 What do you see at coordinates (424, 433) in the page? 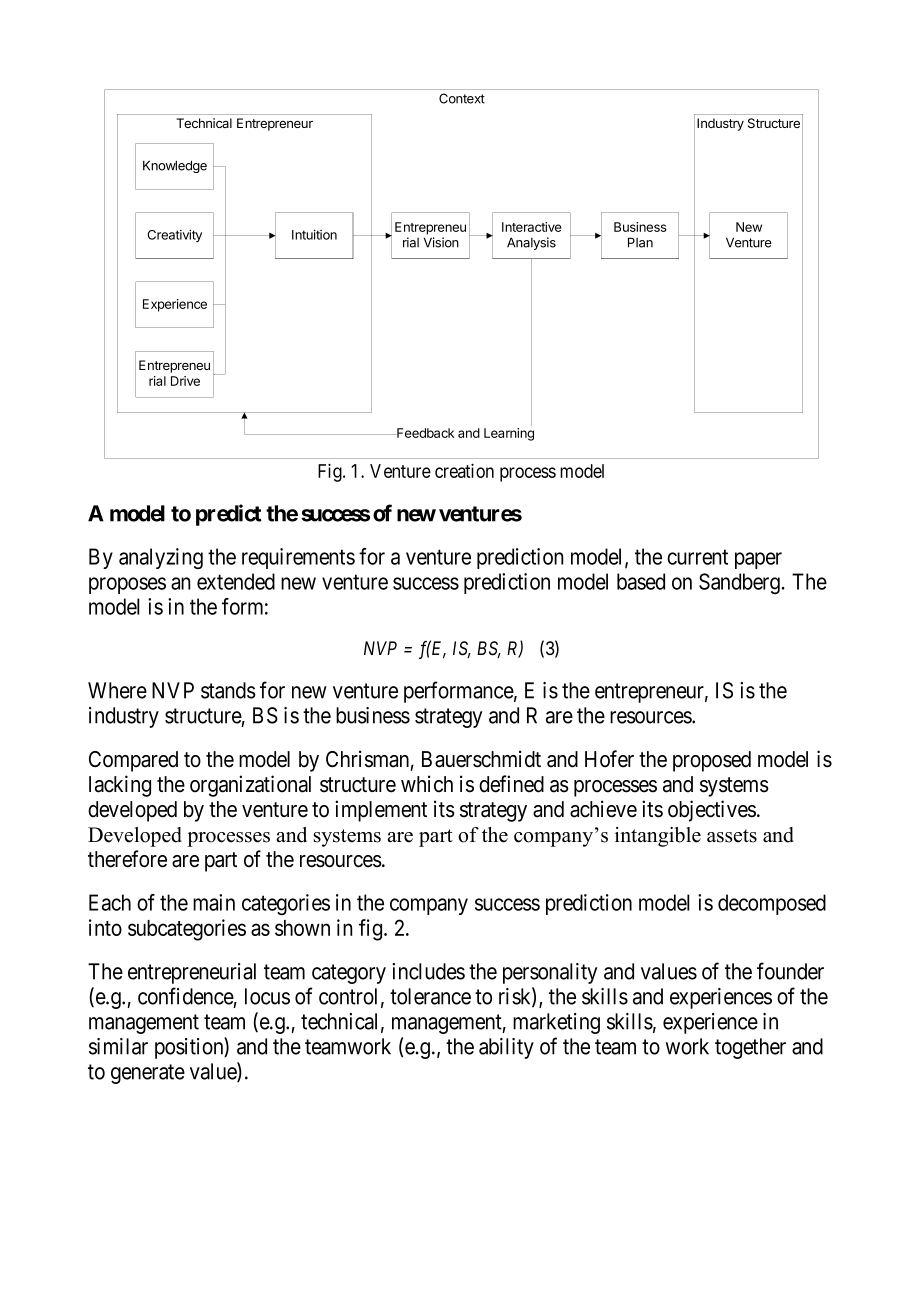
I see `Feedback` at bounding box center [424, 433].
